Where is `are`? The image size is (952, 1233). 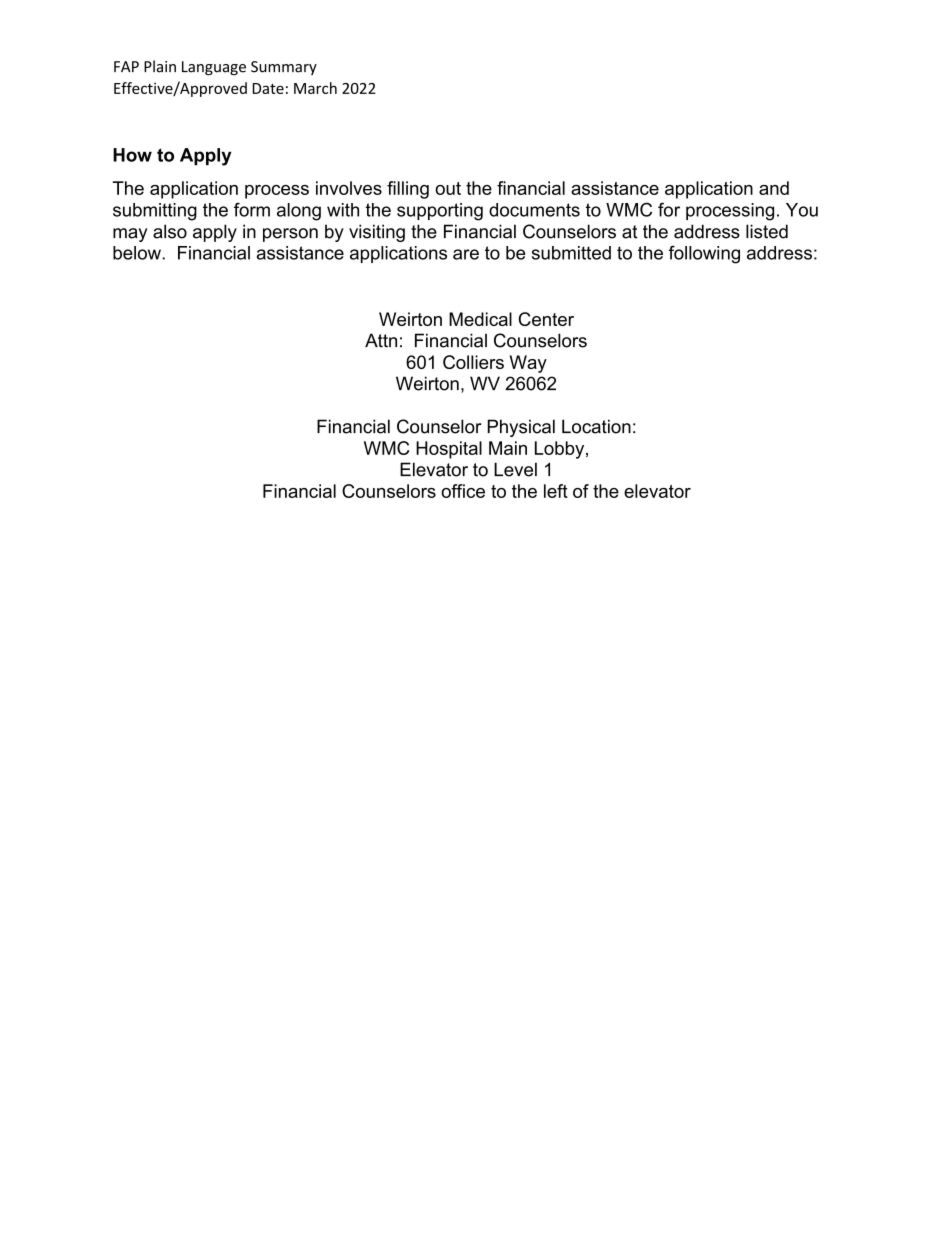
are is located at coordinates (466, 254).
